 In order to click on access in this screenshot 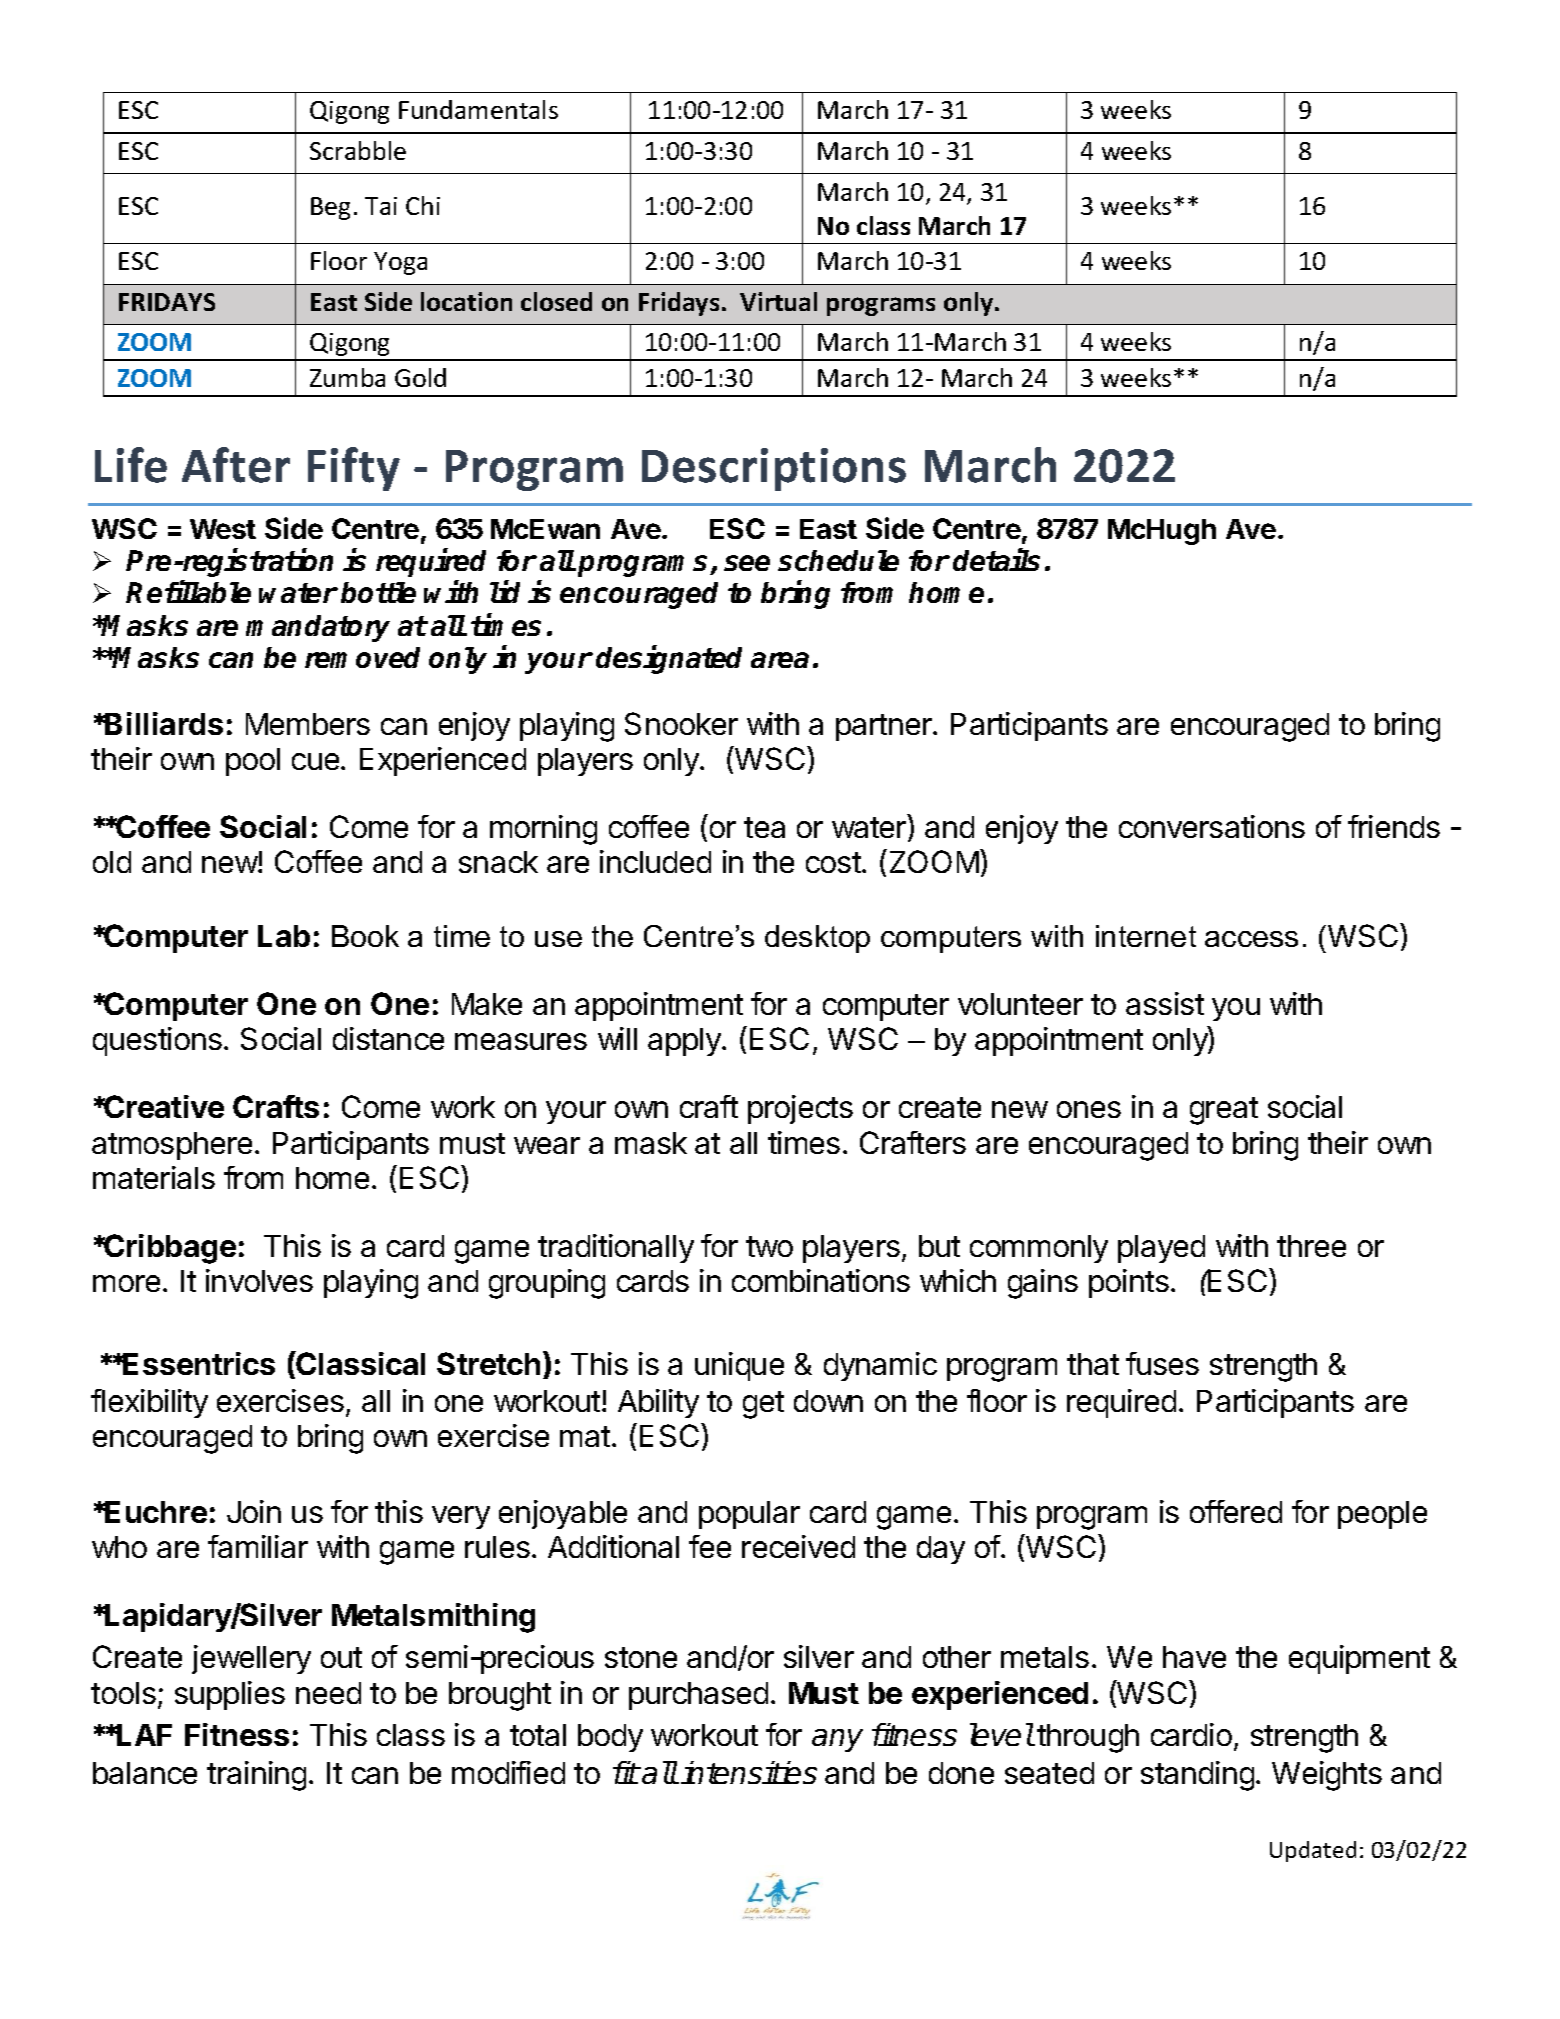, I will do `click(1251, 939)`.
